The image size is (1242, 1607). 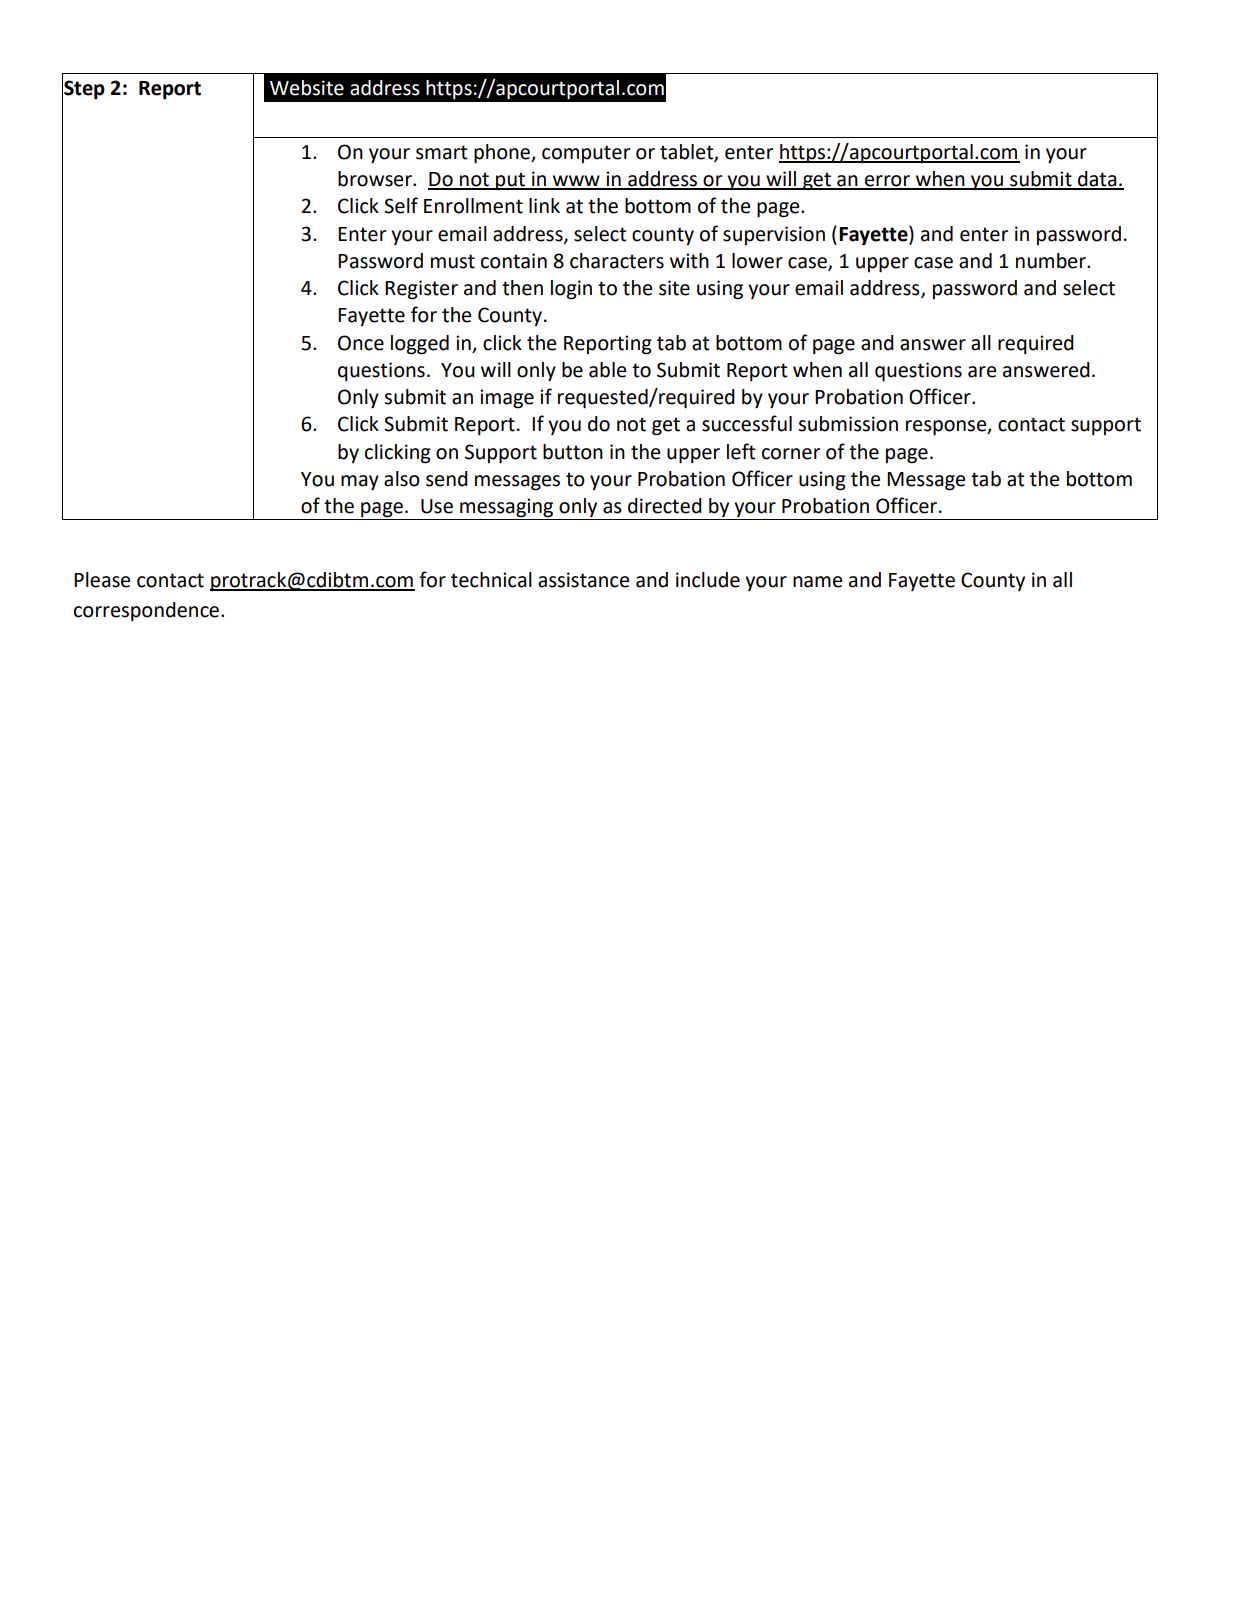 I want to click on error, so click(x=887, y=182).
